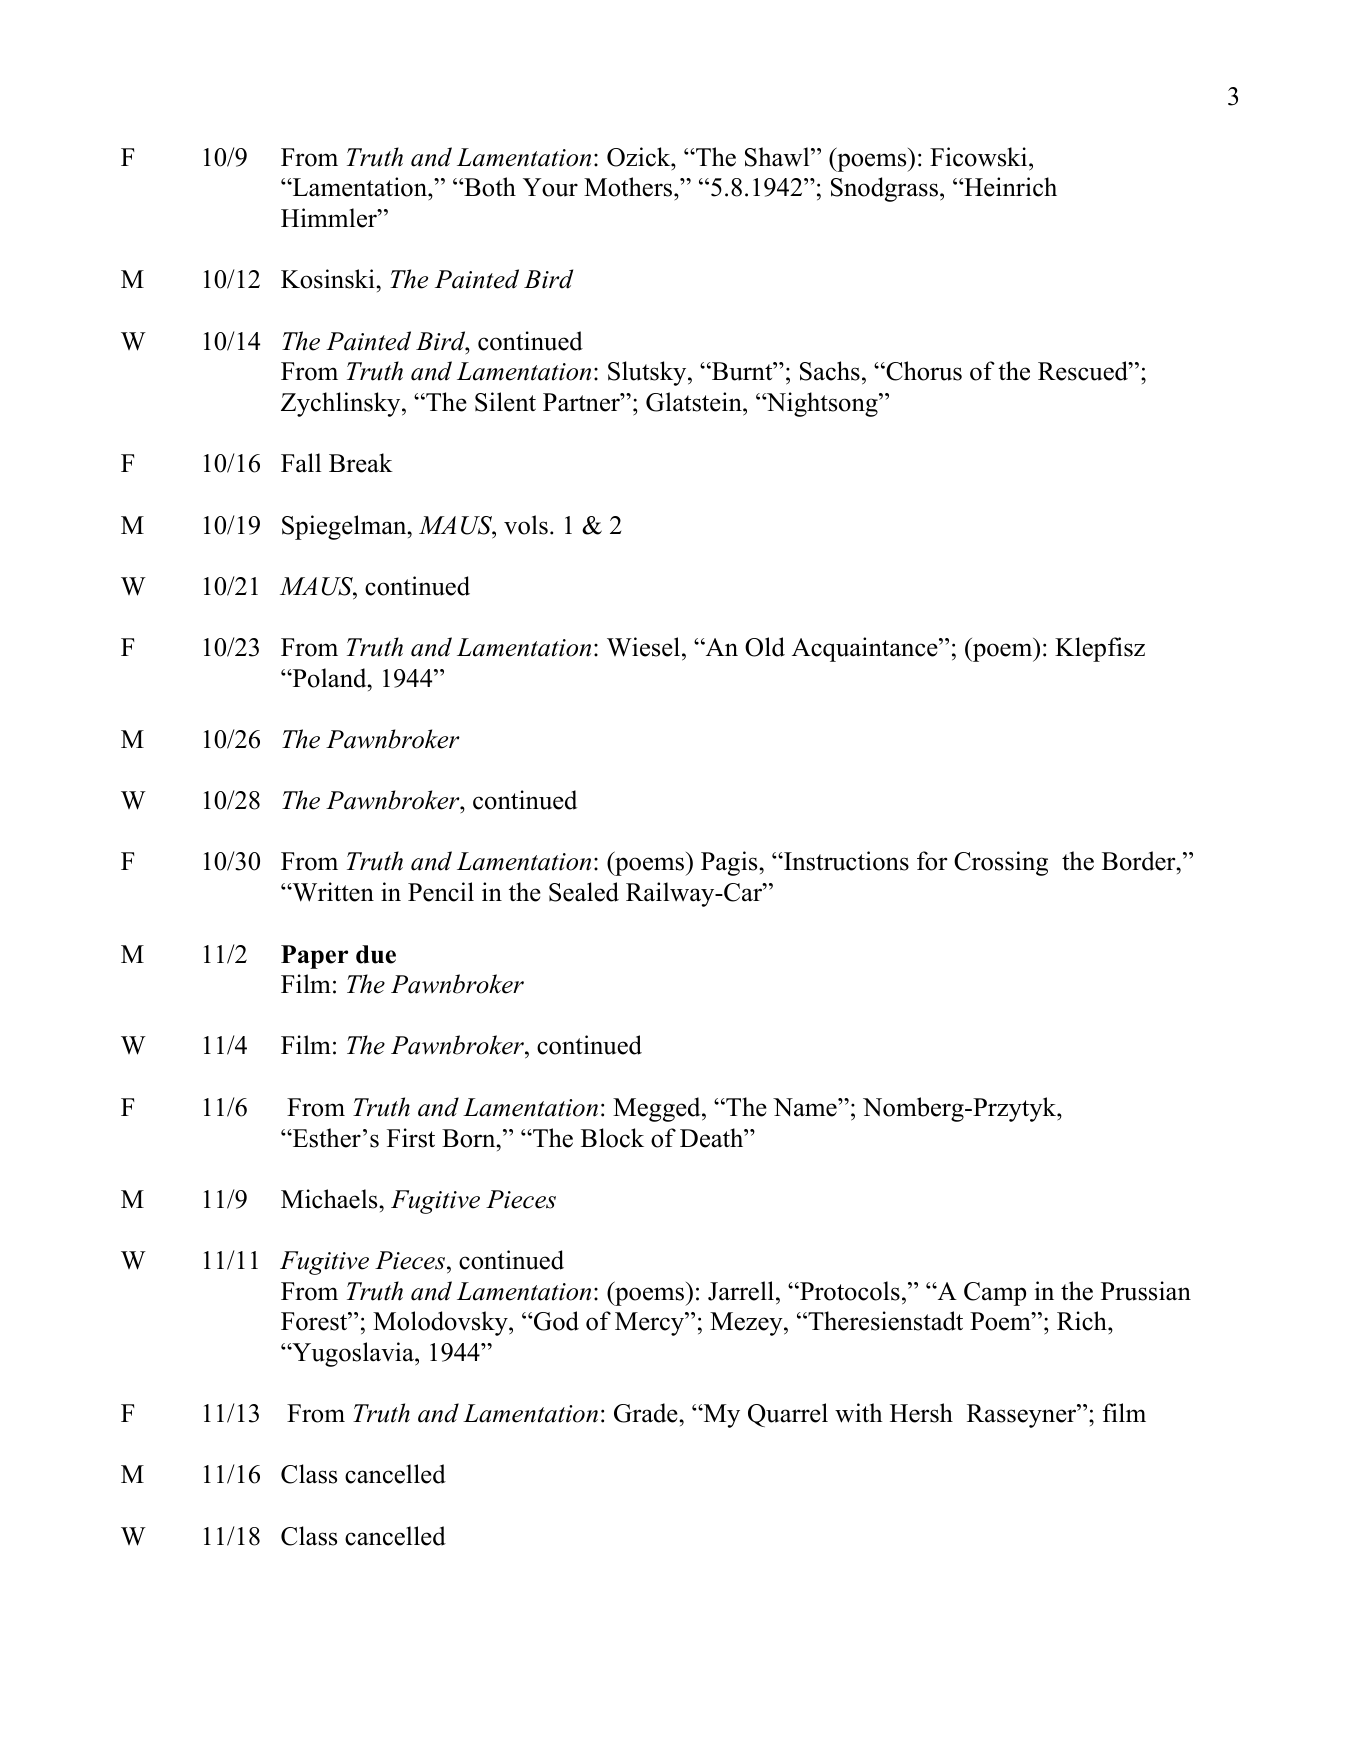 Image resolution: width=1360 pixels, height=1759 pixels. I want to click on Old, so click(765, 647).
